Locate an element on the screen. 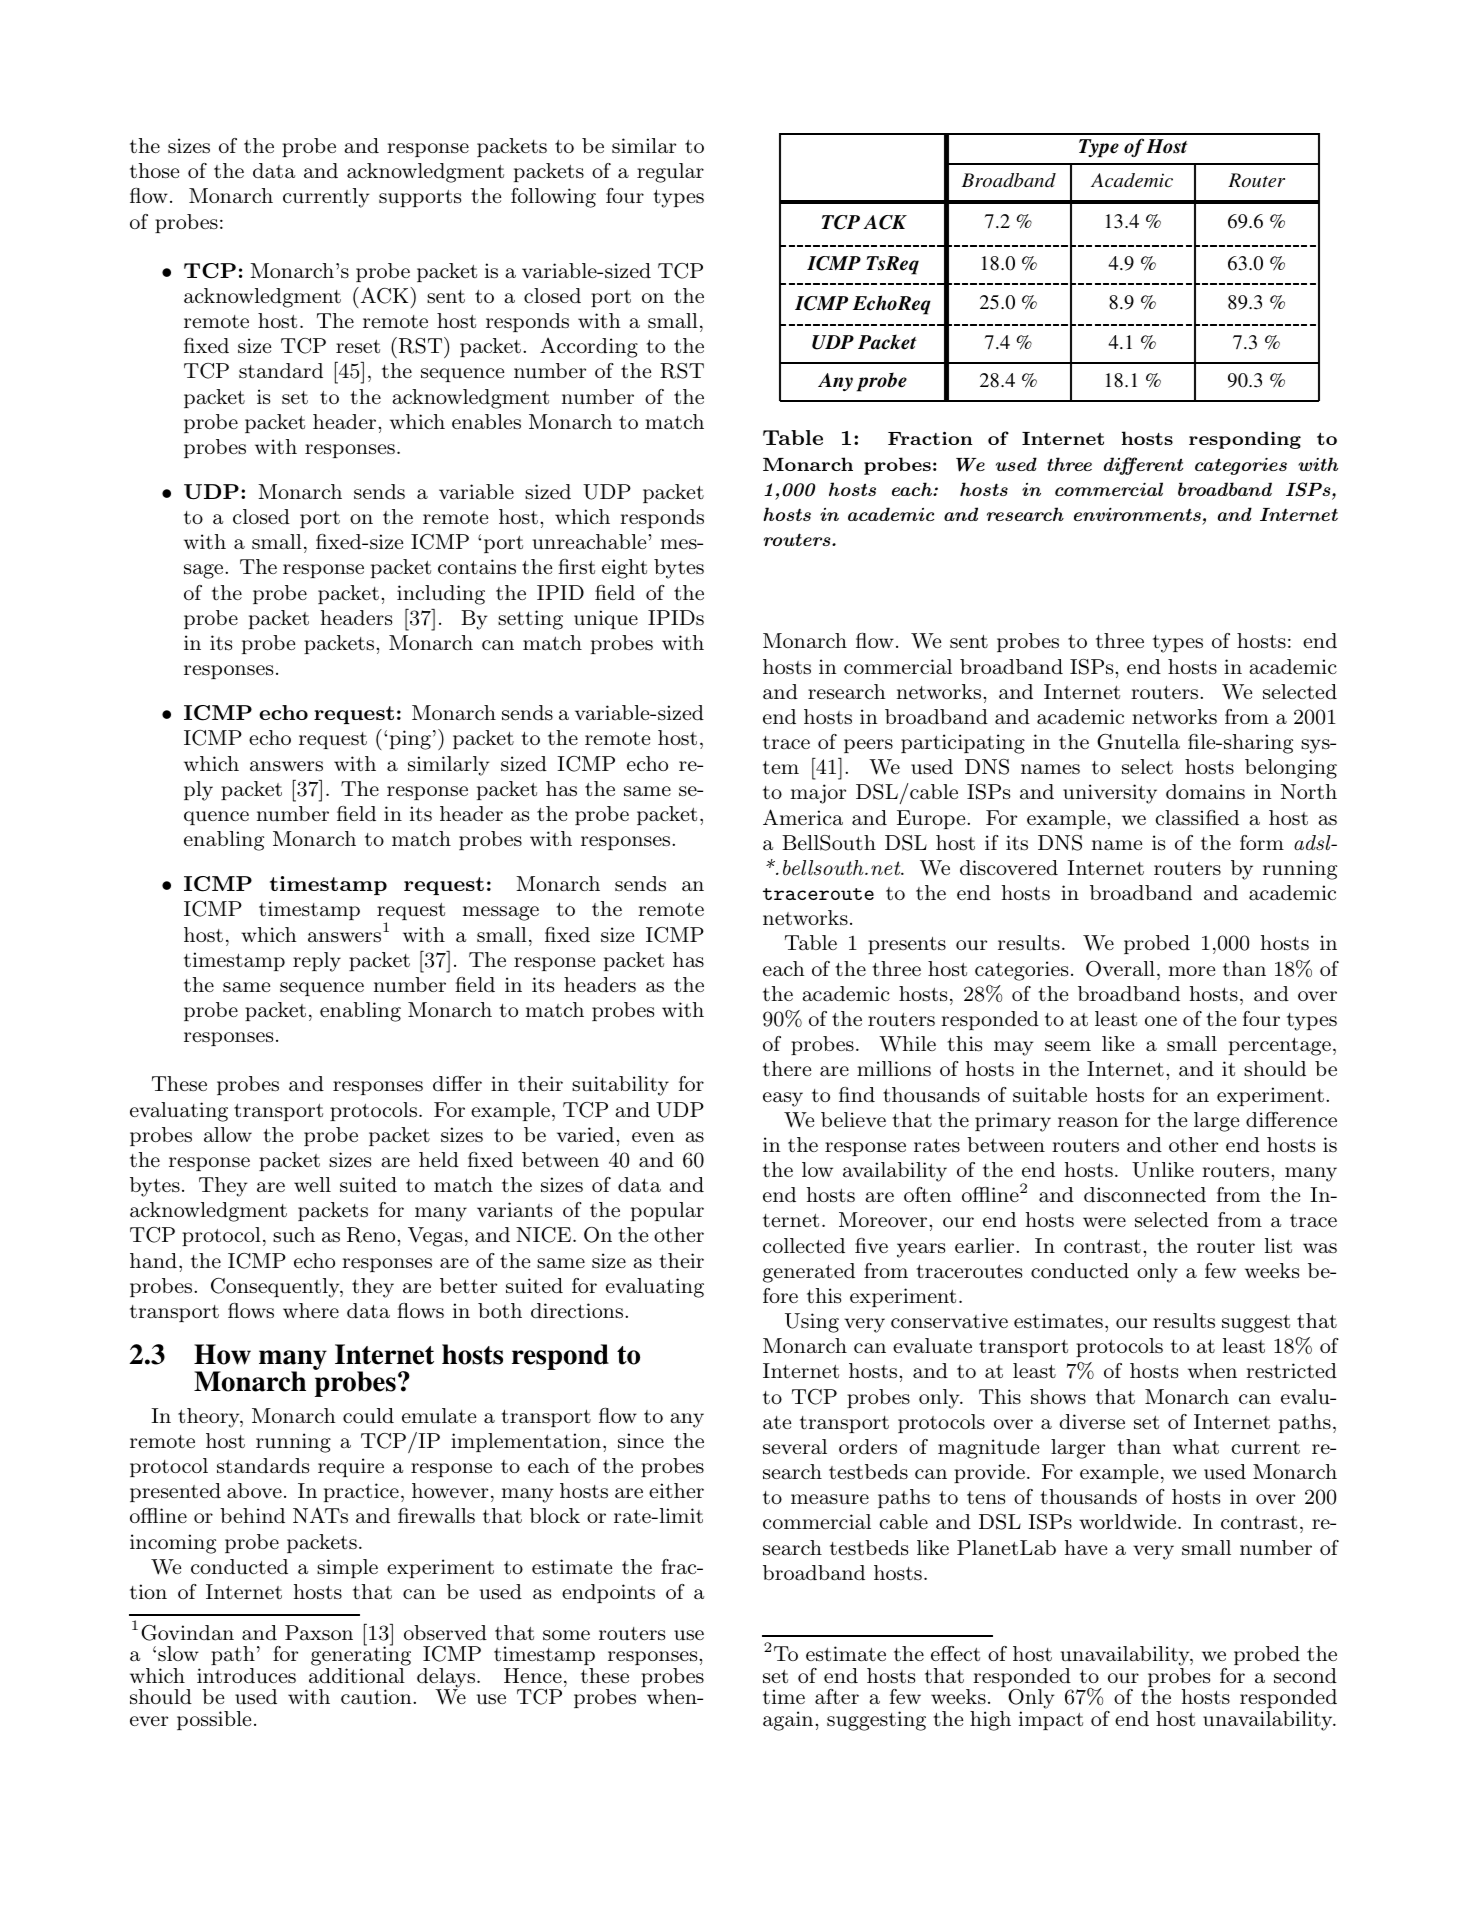 The width and height of the screenshot is (1473, 1906). second is located at coordinates (1305, 1676).
